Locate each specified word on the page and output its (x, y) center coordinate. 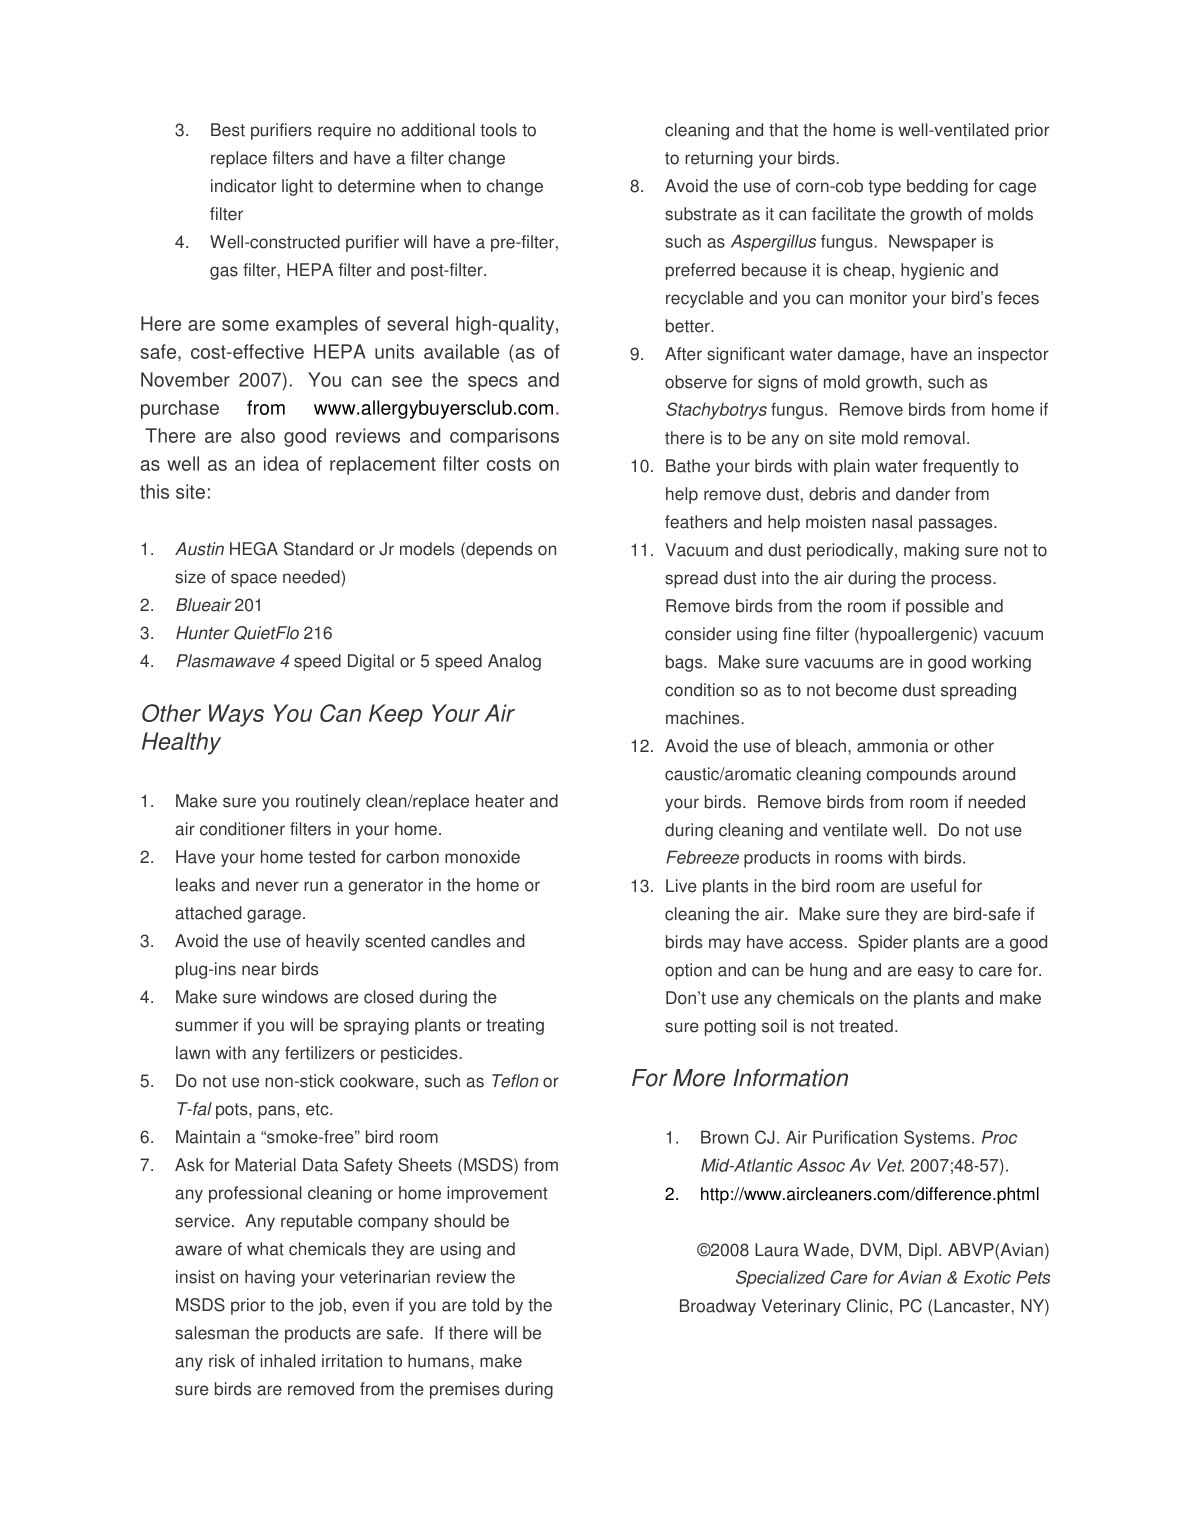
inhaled (288, 1361)
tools (498, 130)
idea (281, 463)
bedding (937, 187)
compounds (911, 775)
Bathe (688, 466)
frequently (961, 467)
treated (866, 1026)
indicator (243, 186)
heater (500, 801)
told (485, 1305)
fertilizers (319, 1053)
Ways (236, 715)
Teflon (515, 1081)
